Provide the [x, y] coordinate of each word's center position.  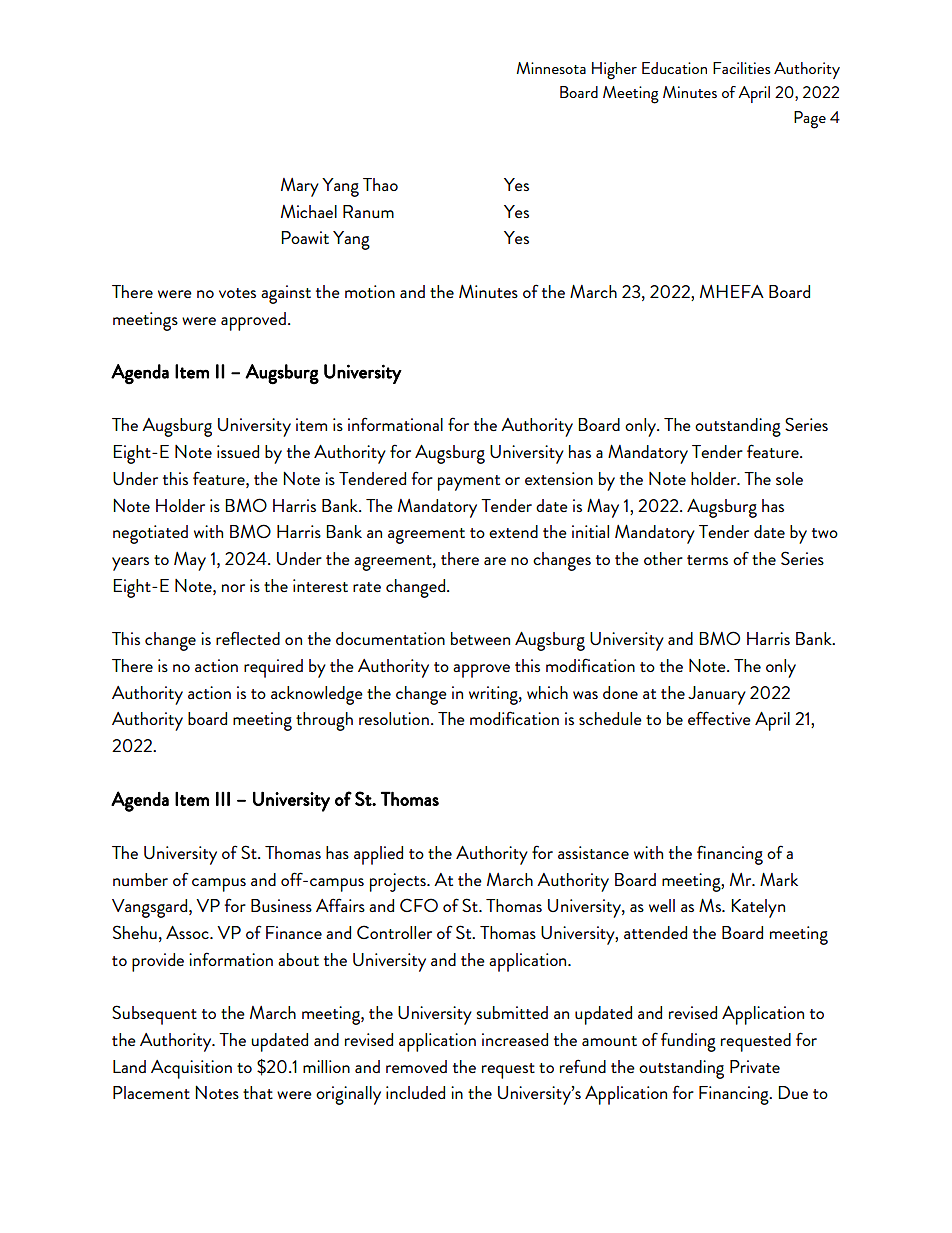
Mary [300, 187]
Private [755, 1066]
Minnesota [551, 68]
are [495, 561]
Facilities [742, 68]
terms [707, 560]
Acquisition [191, 1069]
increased [515, 1039]
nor [233, 588]
